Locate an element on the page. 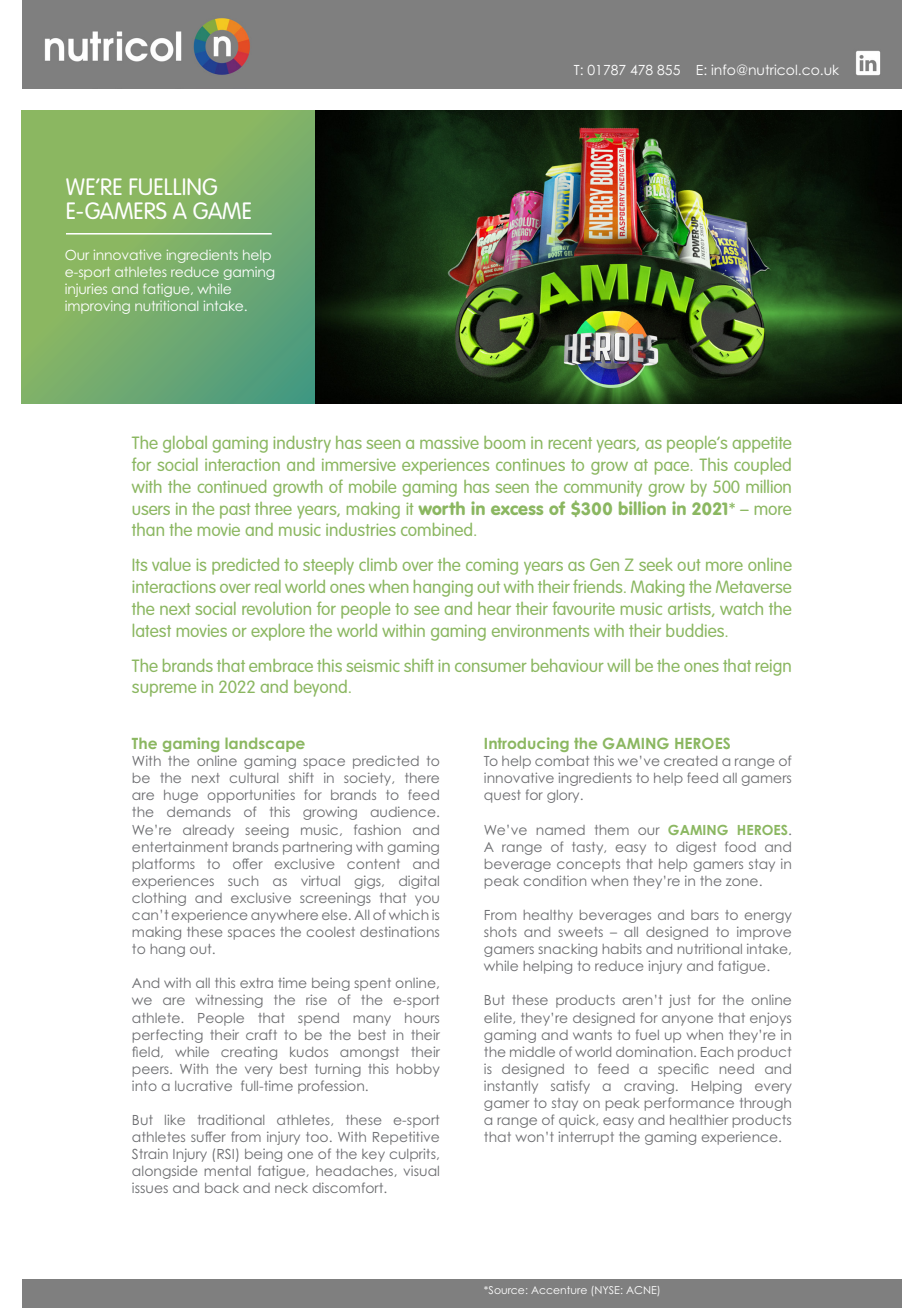 This page has height=1308, width=924. massive is located at coordinates (449, 443).
